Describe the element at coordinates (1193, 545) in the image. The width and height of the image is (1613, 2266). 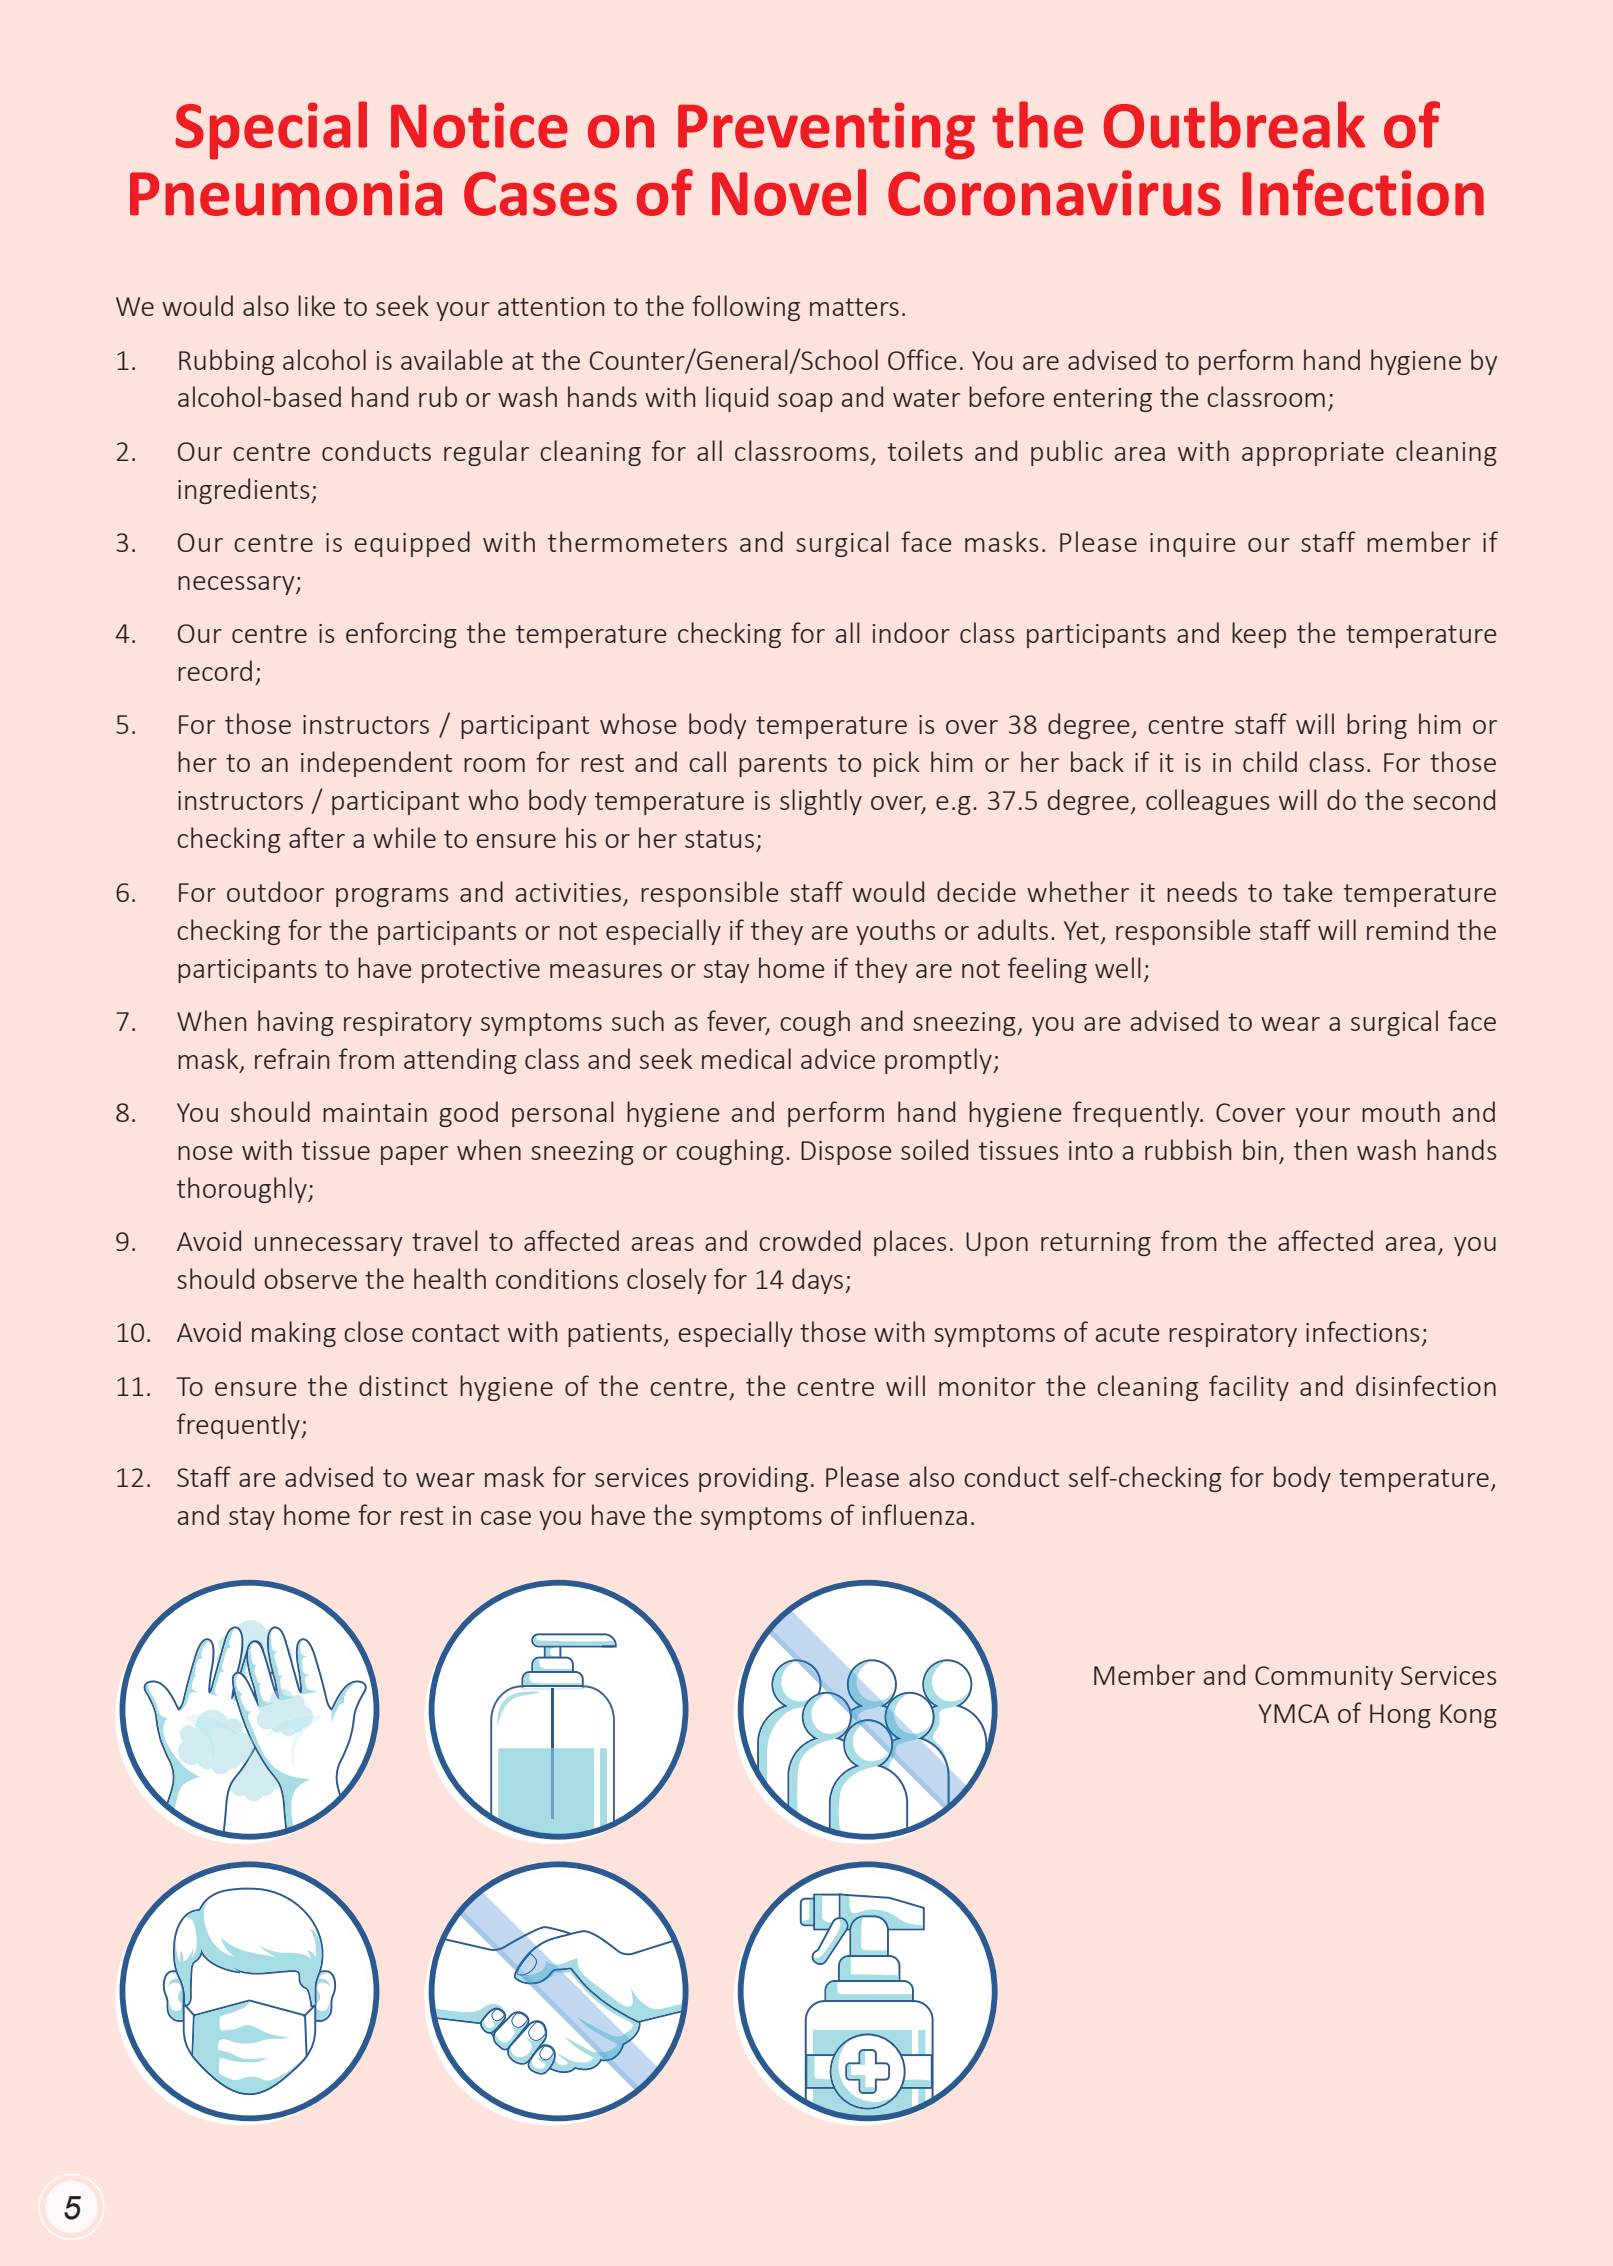
I see `inquire` at that location.
